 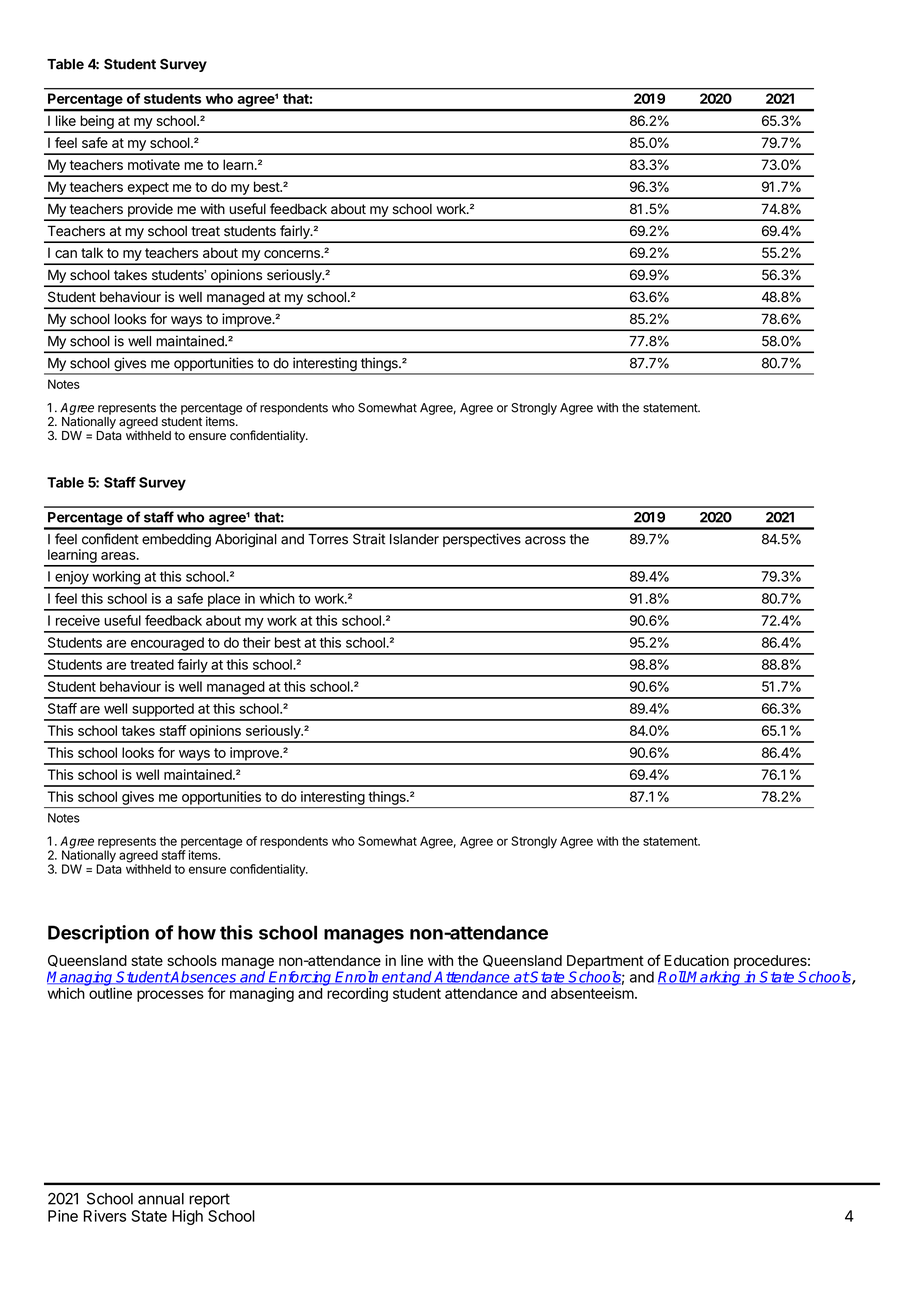 I want to click on Islander, so click(x=414, y=539).
